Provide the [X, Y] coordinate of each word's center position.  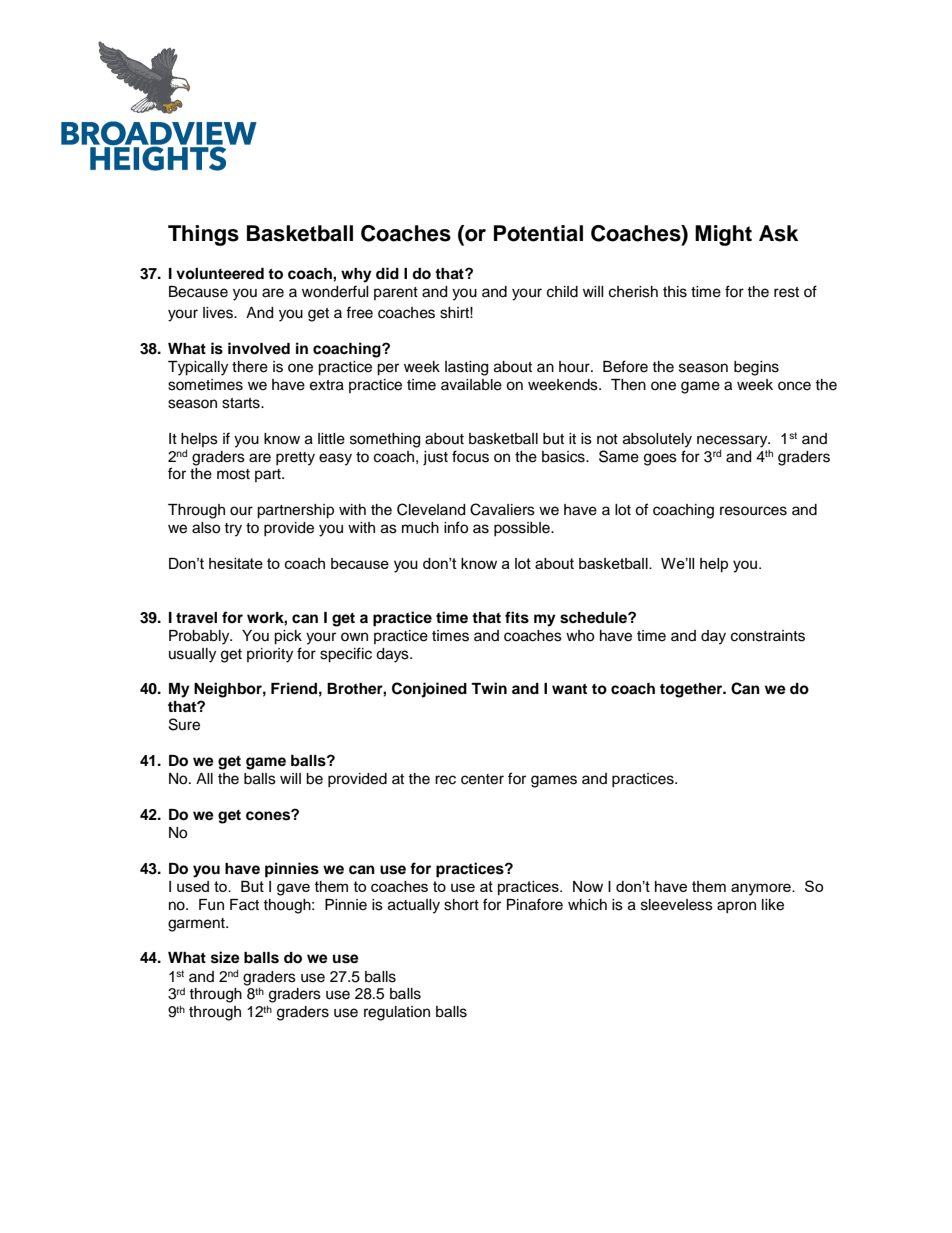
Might [723, 235]
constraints [768, 636]
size [225, 957]
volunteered [220, 274]
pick [288, 637]
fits [517, 617]
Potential [538, 233]
